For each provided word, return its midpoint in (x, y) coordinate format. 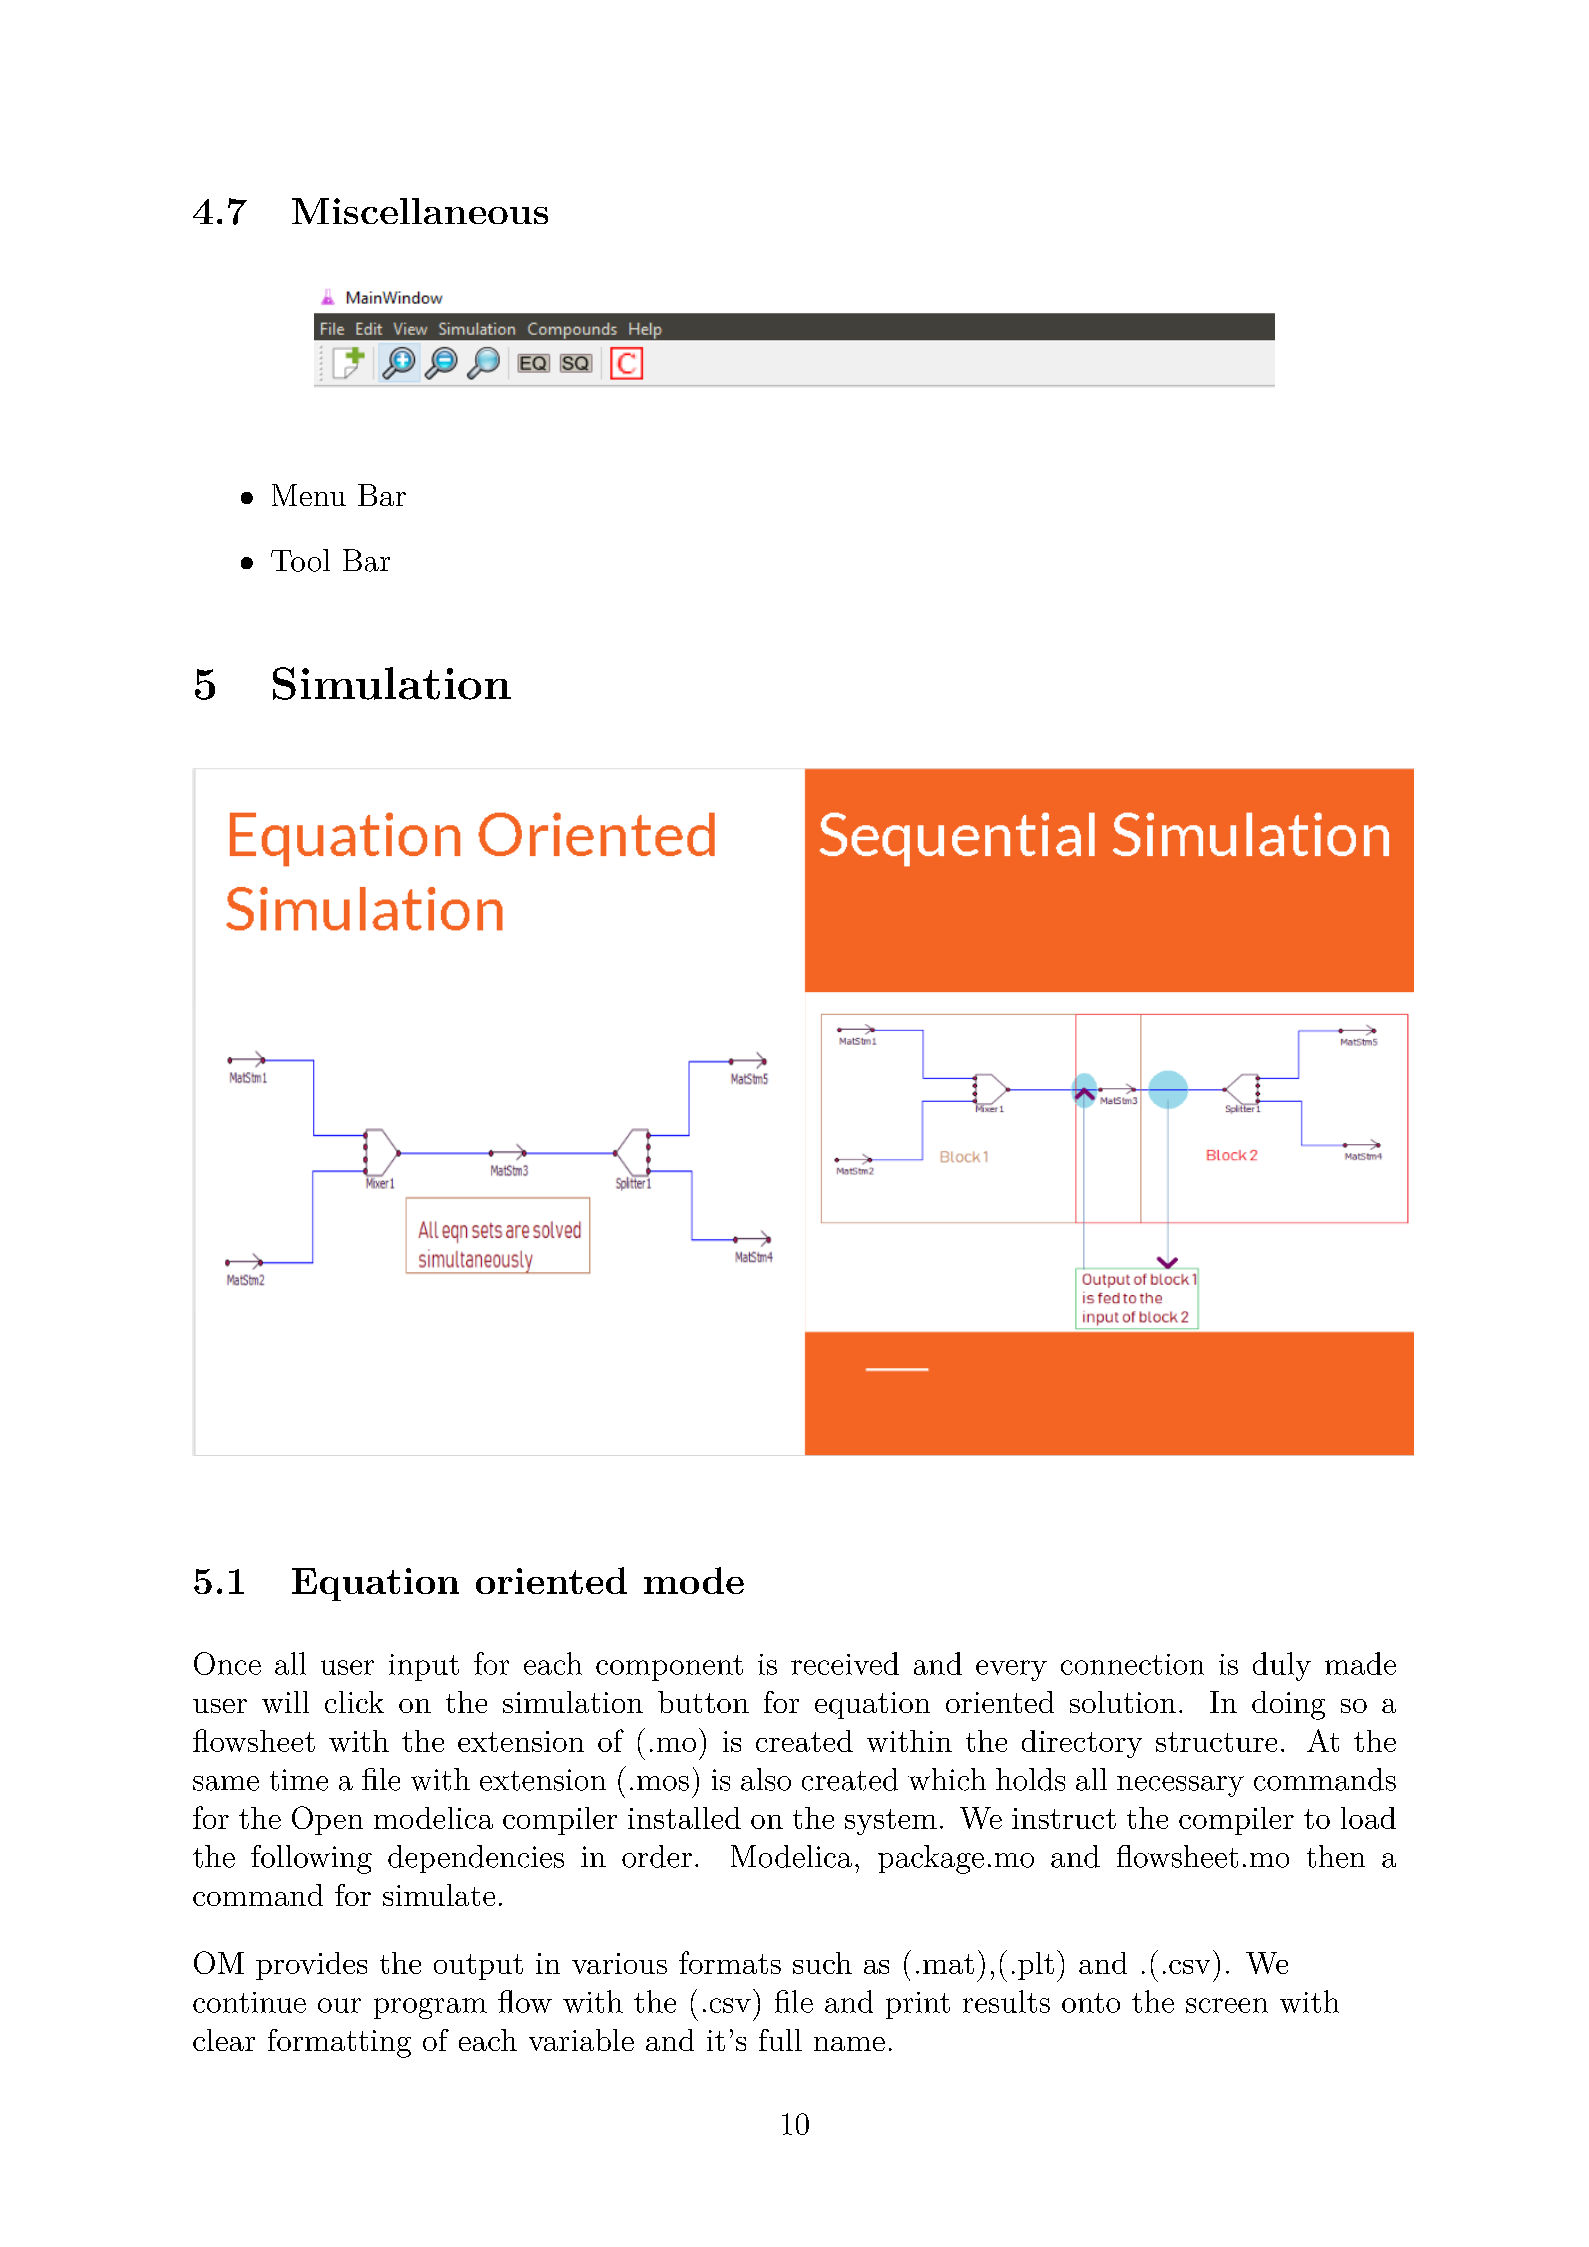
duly (1282, 1666)
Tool (300, 560)
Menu (309, 495)
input (424, 1667)
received (845, 1663)
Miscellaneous (420, 211)
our (339, 2005)
